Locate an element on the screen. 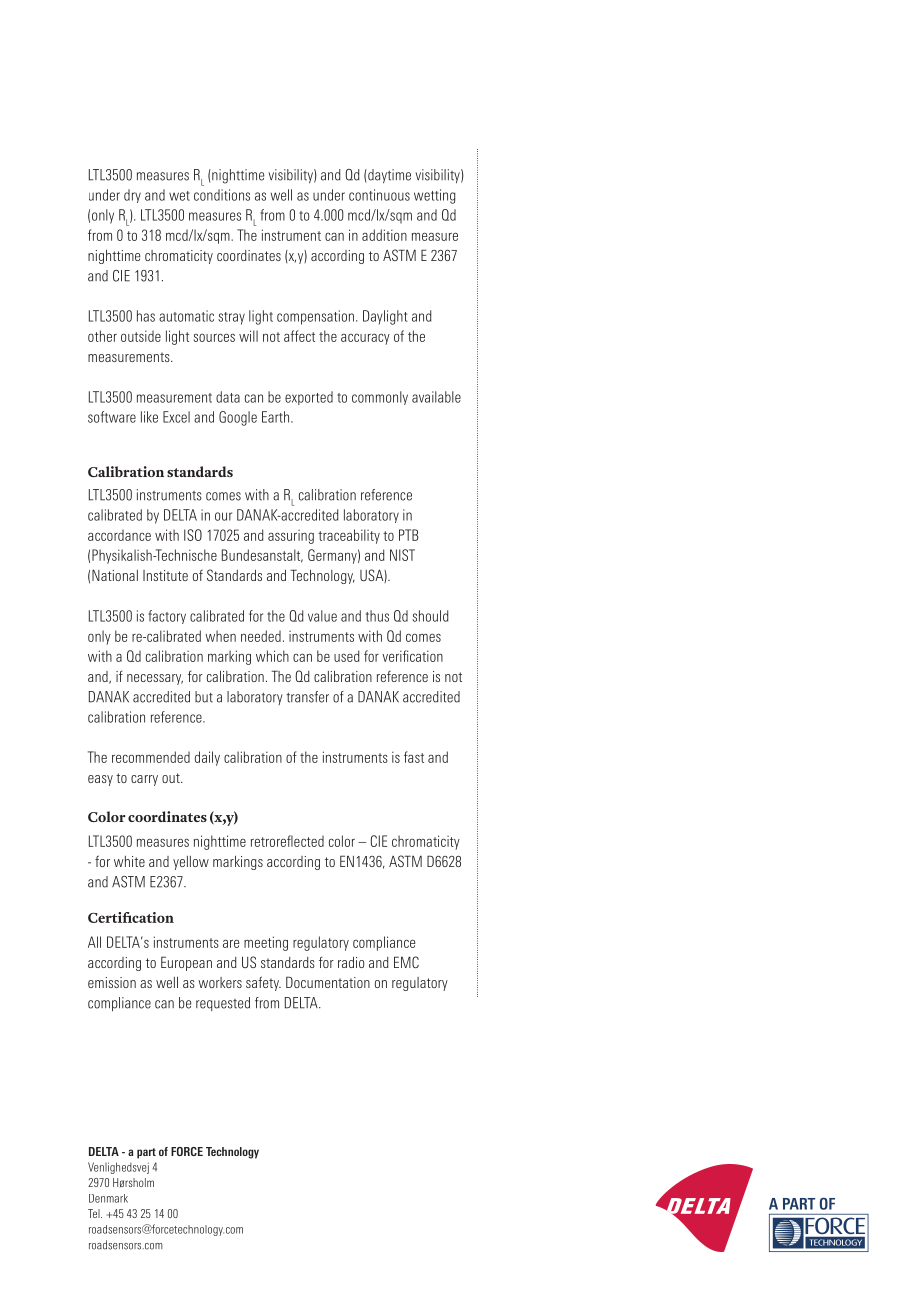  accordance is located at coordinates (119, 535).
